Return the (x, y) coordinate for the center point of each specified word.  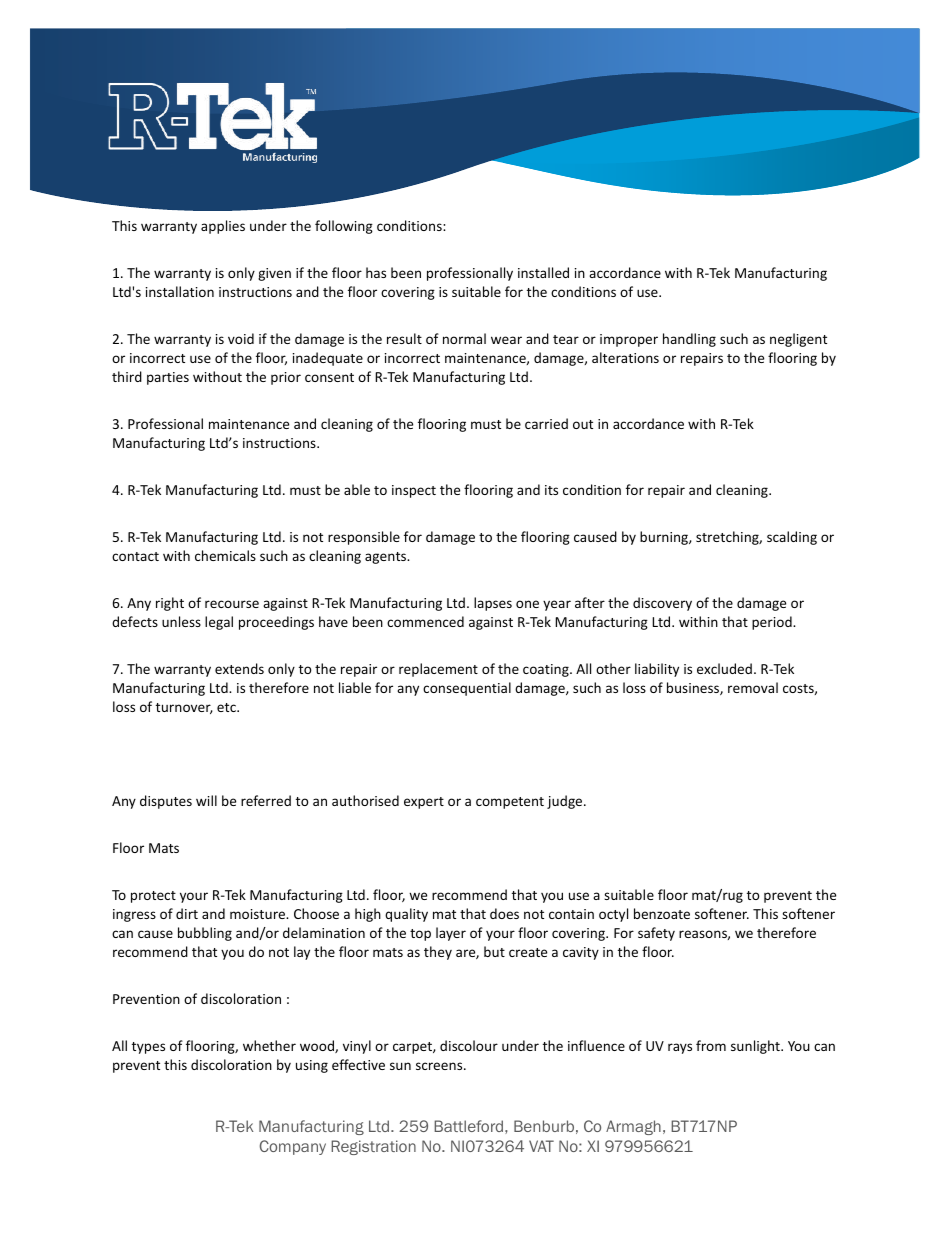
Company (293, 1147)
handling (689, 340)
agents (387, 558)
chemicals (225, 555)
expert (424, 803)
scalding (792, 538)
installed (543, 272)
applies (223, 227)
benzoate (662, 913)
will (206, 800)
